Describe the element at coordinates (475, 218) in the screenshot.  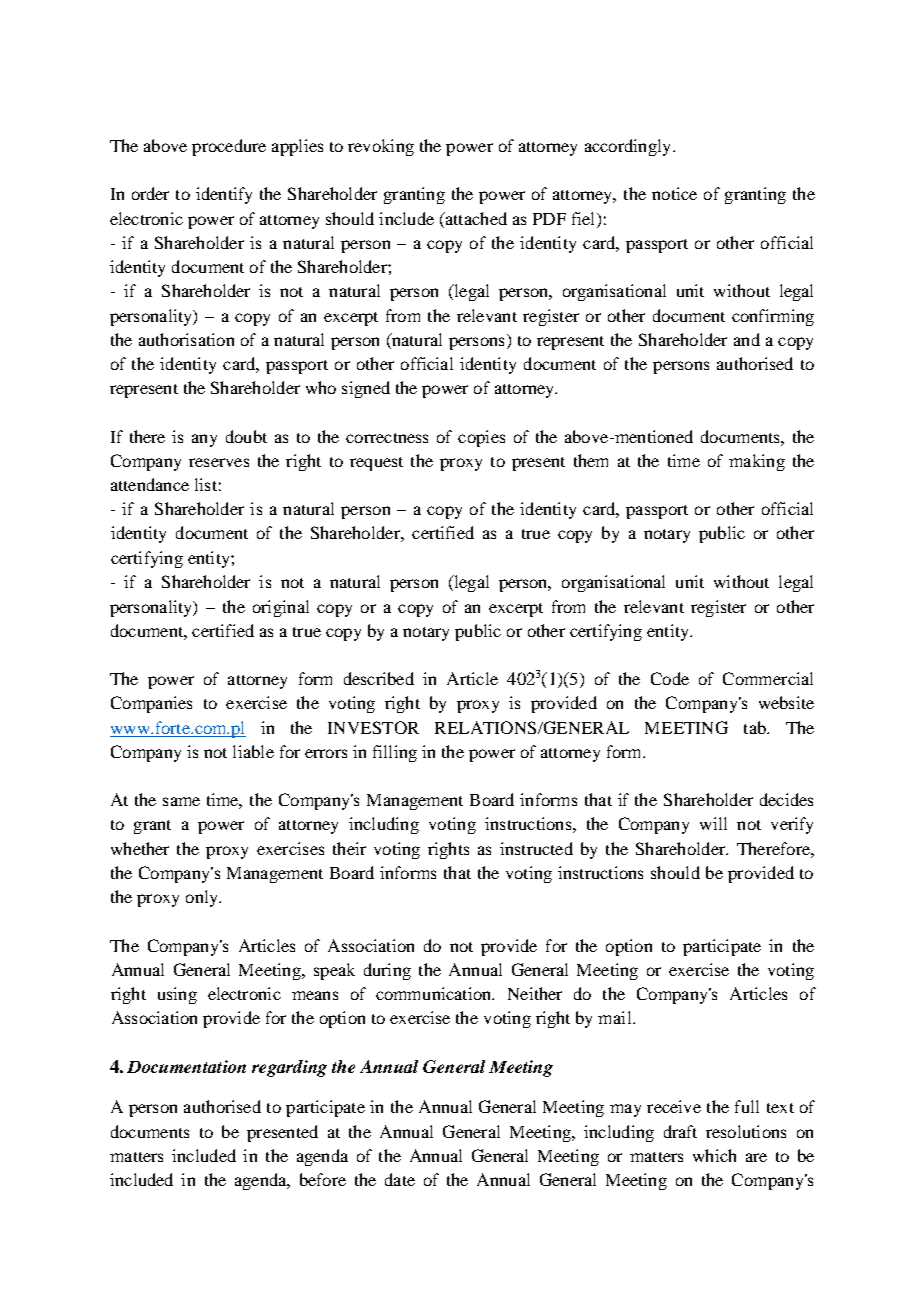
I see `attached` at that location.
